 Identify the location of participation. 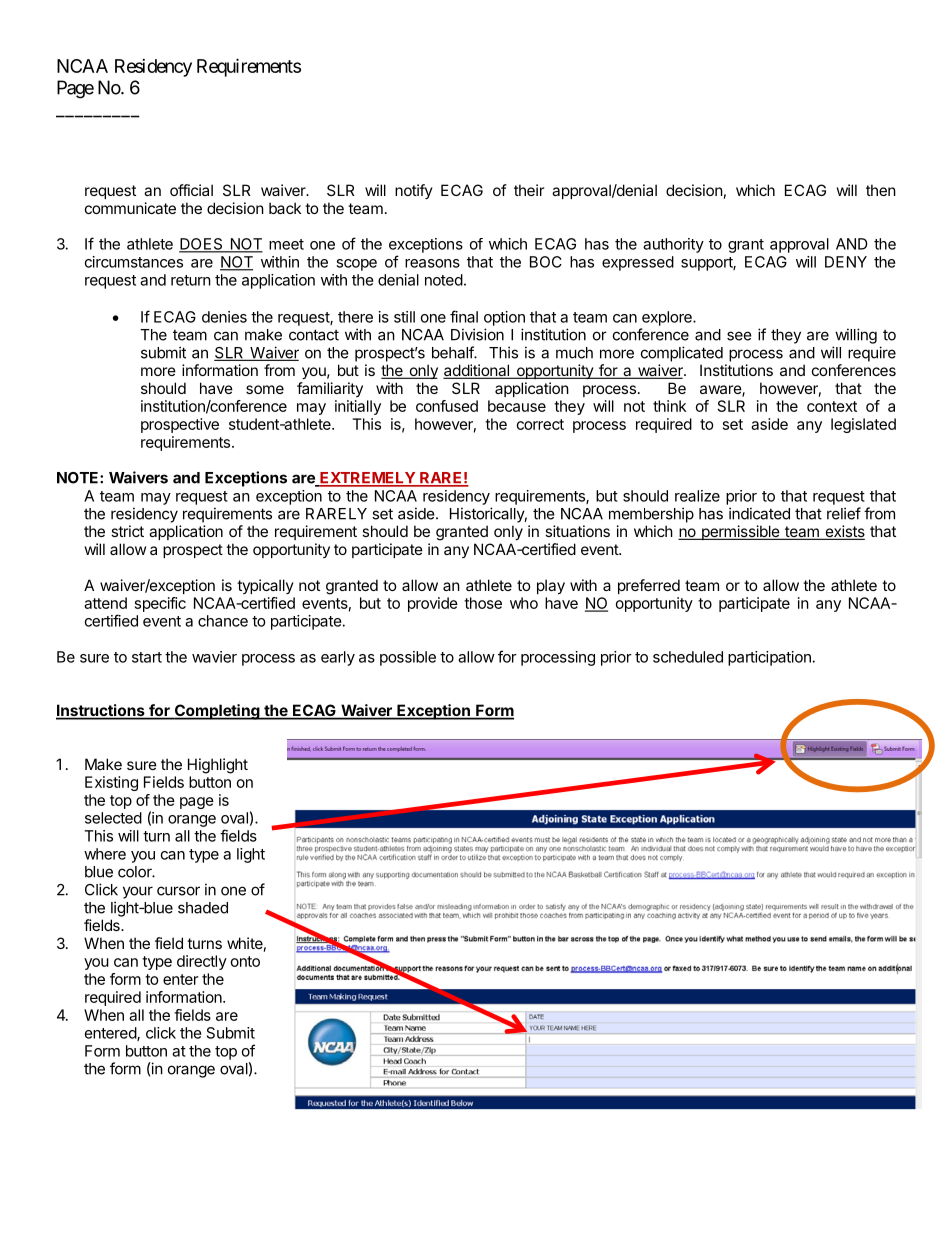
(769, 658).
